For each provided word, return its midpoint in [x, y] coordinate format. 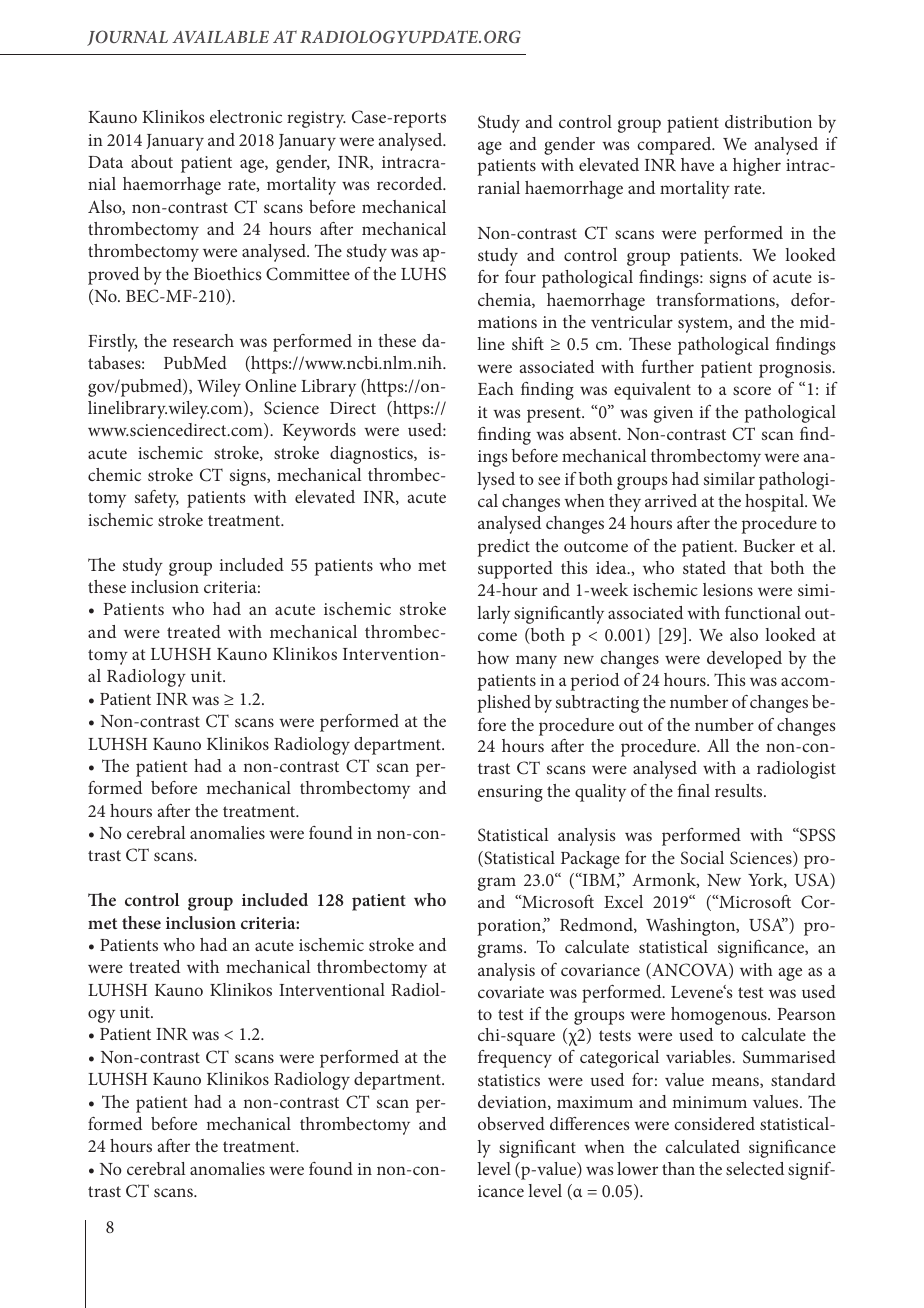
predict [504, 548]
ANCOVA [690, 971]
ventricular [632, 321]
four [520, 276]
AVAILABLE [220, 37]
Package [590, 860]
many [536, 662]
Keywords [319, 432]
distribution [768, 121]
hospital [775, 503]
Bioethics [228, 273]
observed [511, 1123]
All [718, 745]
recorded [411, 183]
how [493, 657]
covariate [511, 992]
